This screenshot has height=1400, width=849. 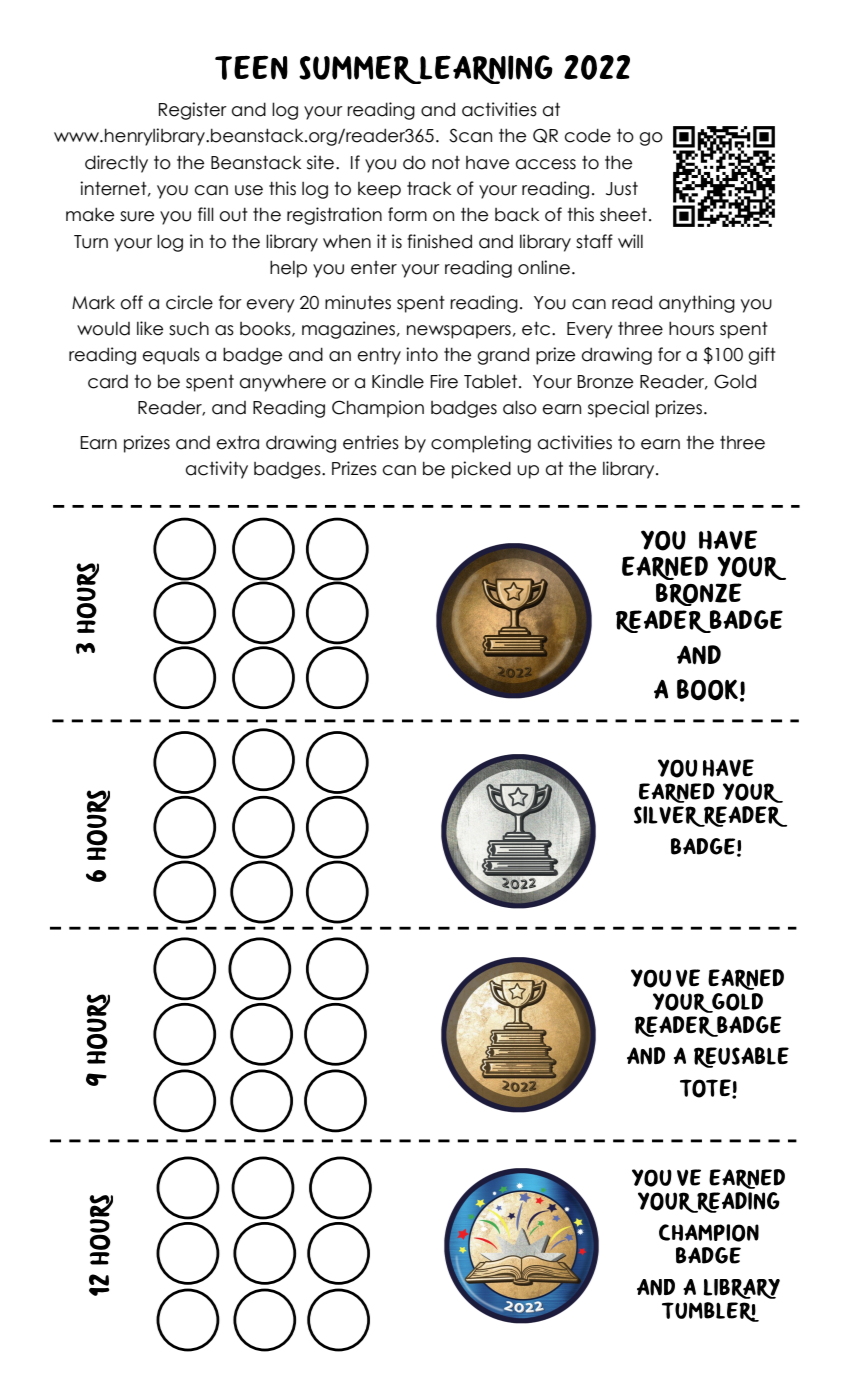 What do you see at coordinates (481, 470) in the screenshot?
I see `picked` at bounding box center [481, 470].
